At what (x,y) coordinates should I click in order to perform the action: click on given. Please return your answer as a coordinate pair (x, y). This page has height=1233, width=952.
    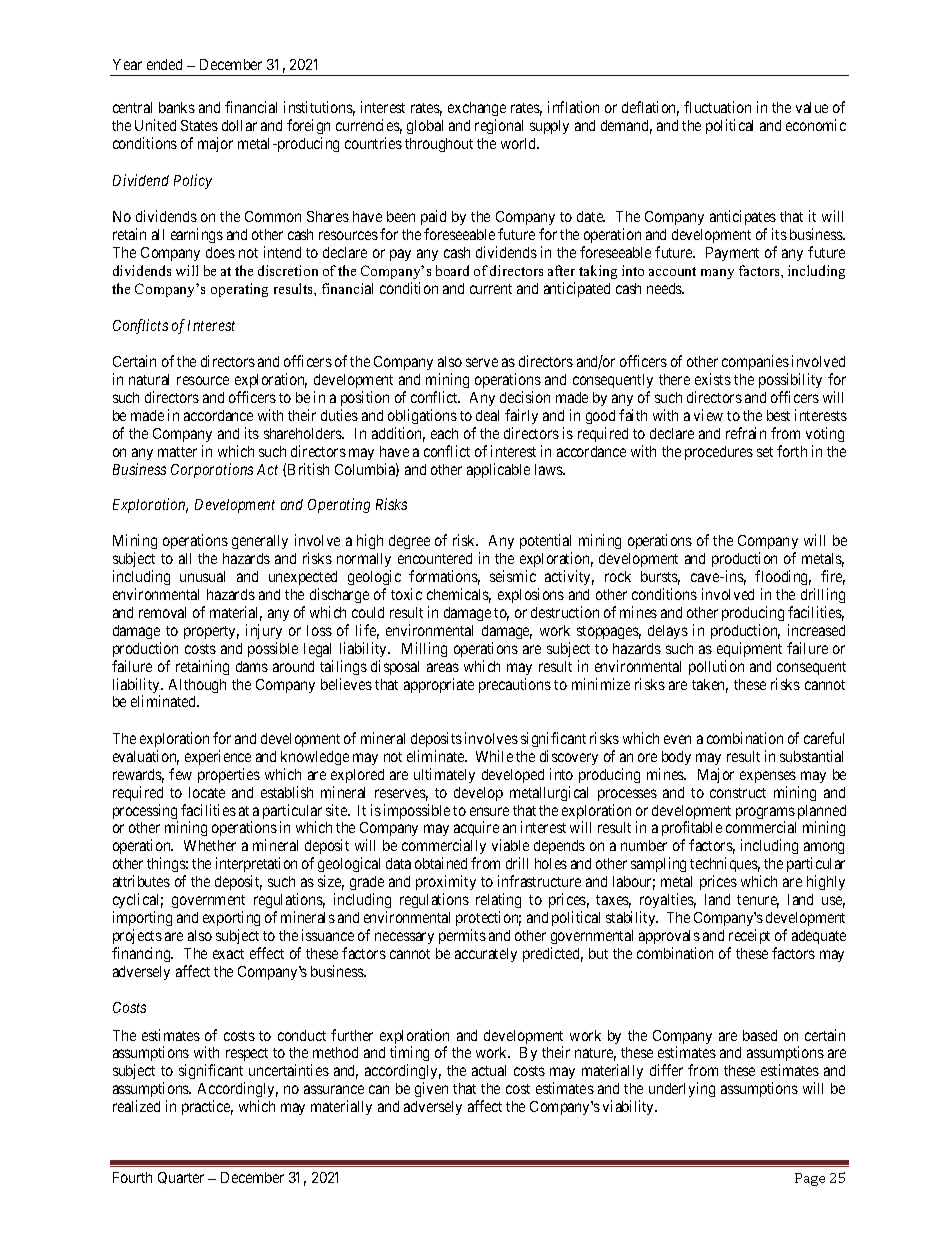
    Looking at the image, I should click on (431, 1089).
